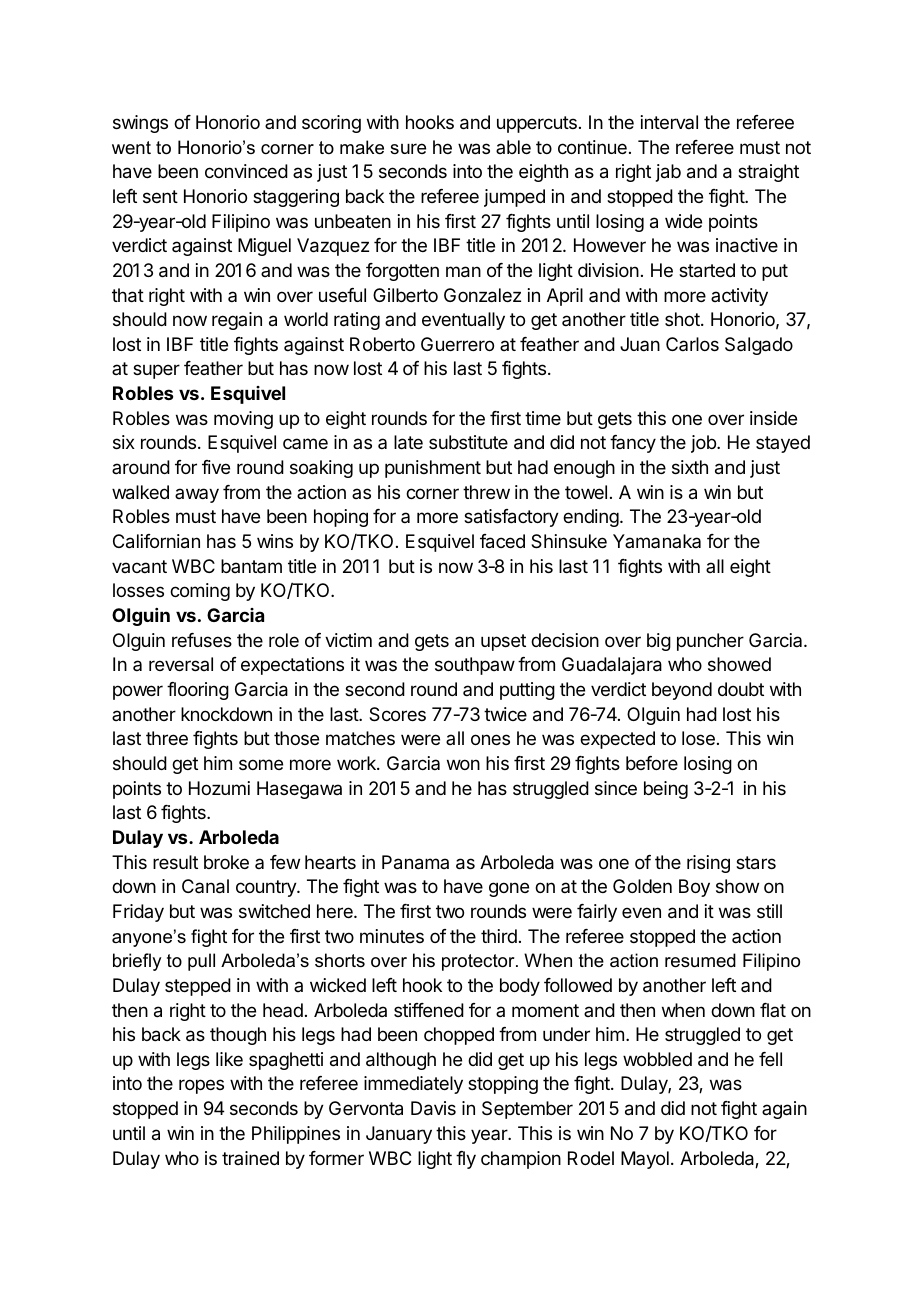 The image size is (924, 1308). Describe the element at coordinates (408, 148) in the document. I see `sure` at that location.
